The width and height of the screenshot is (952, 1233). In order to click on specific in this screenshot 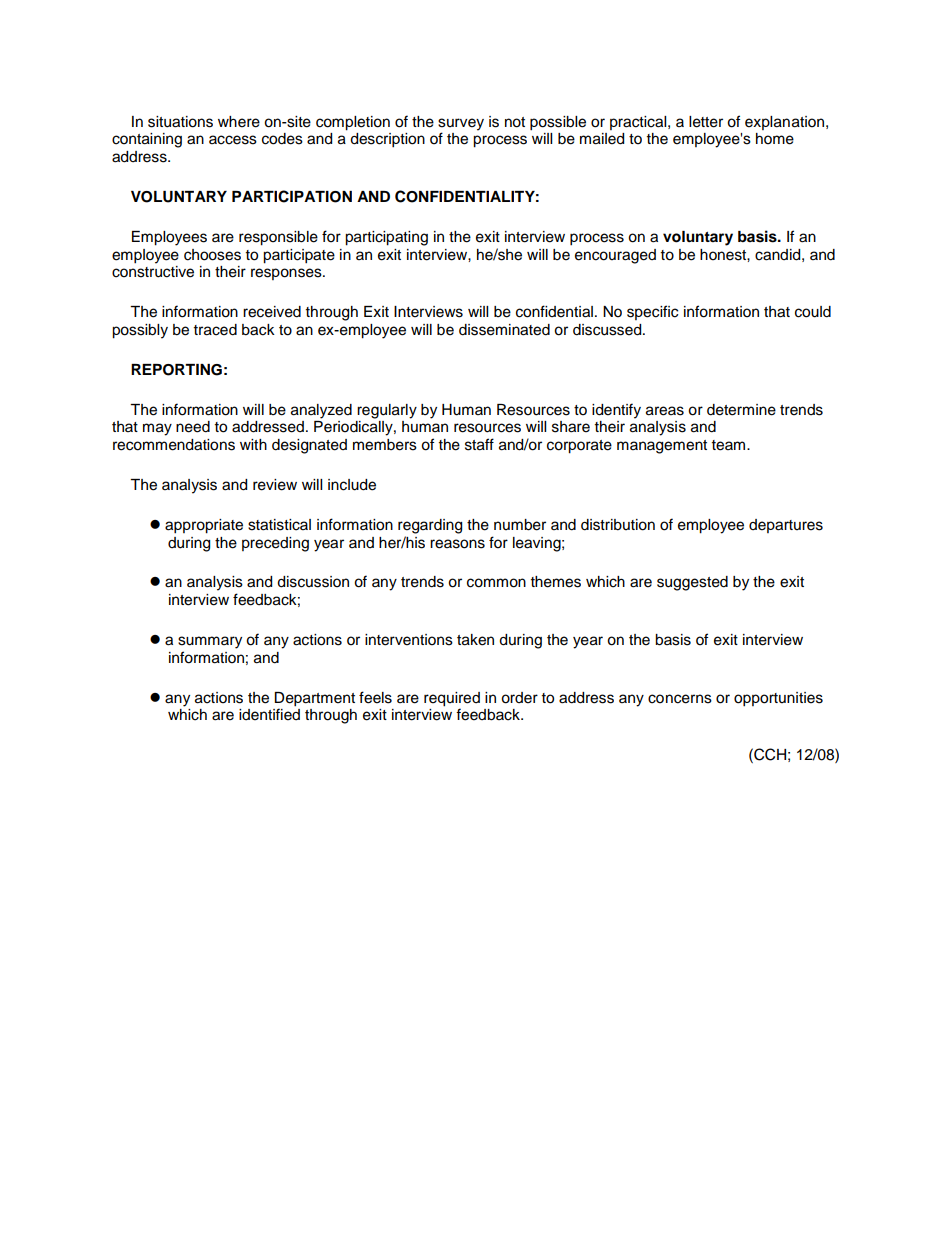, I will do `click(652, 312)`.
